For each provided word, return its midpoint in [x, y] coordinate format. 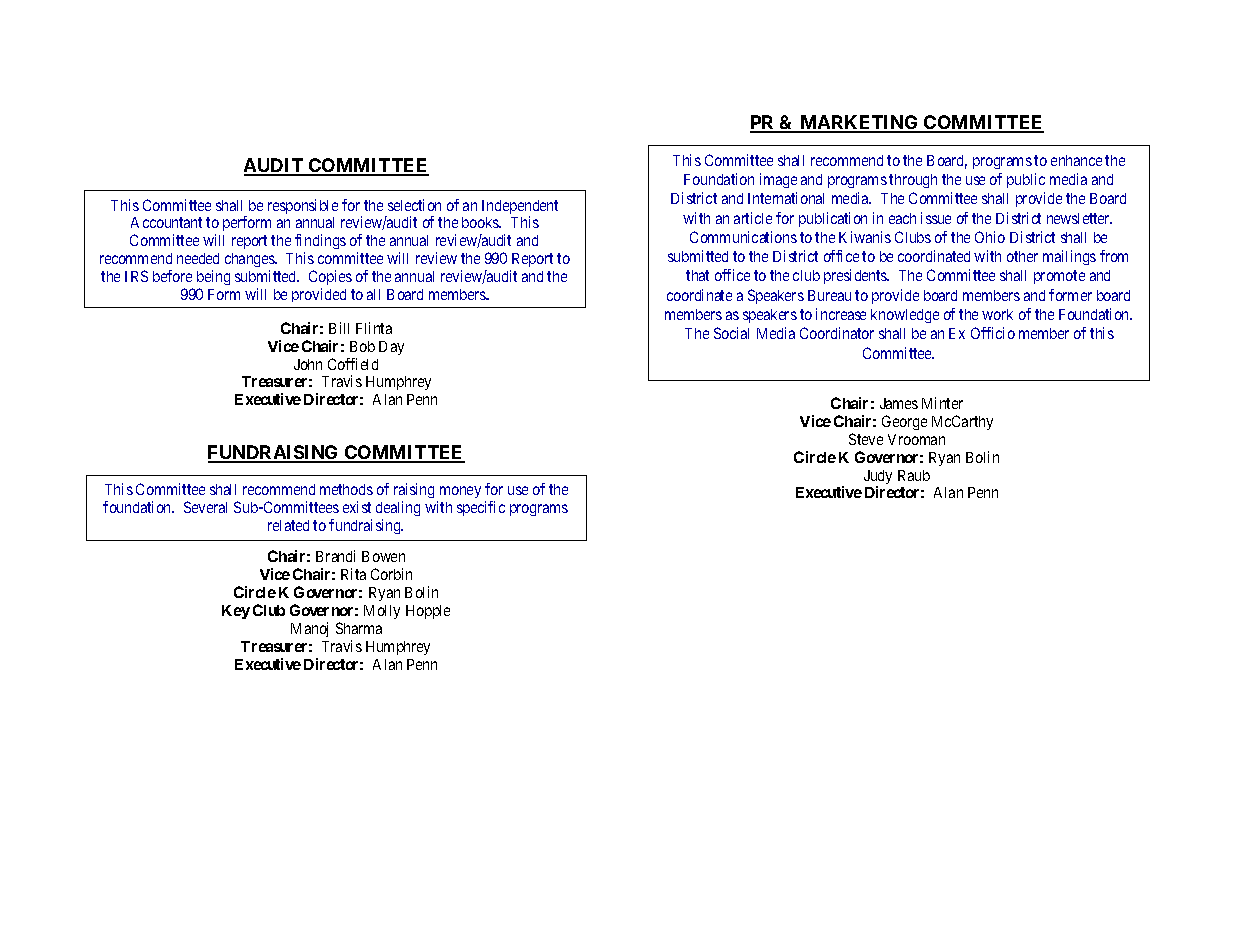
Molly [382, 612]
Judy [878, 478]
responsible [303, 206]
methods [346, 489]
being [213, 277]
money [460, 492]
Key [236, 612]
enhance [1076, 160]
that [697, 275]
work [997, 314]
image [778, 180]
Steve [866, 439]
